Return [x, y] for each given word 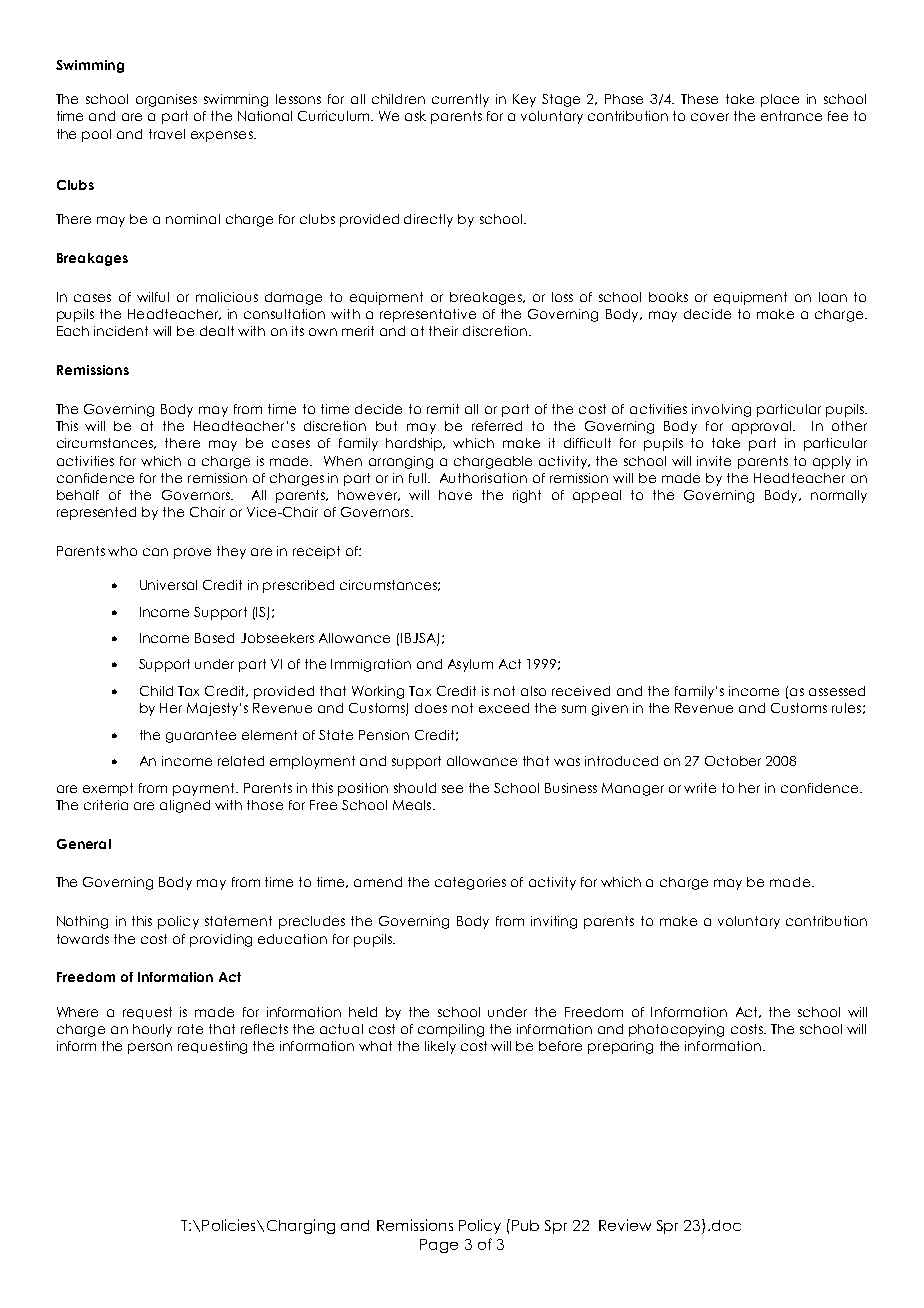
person [150, 1048]
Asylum [470, 665]
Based [214, 638]
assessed [837, 691]
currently [460, 100]
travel [167, 134]
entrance [791, 116]
